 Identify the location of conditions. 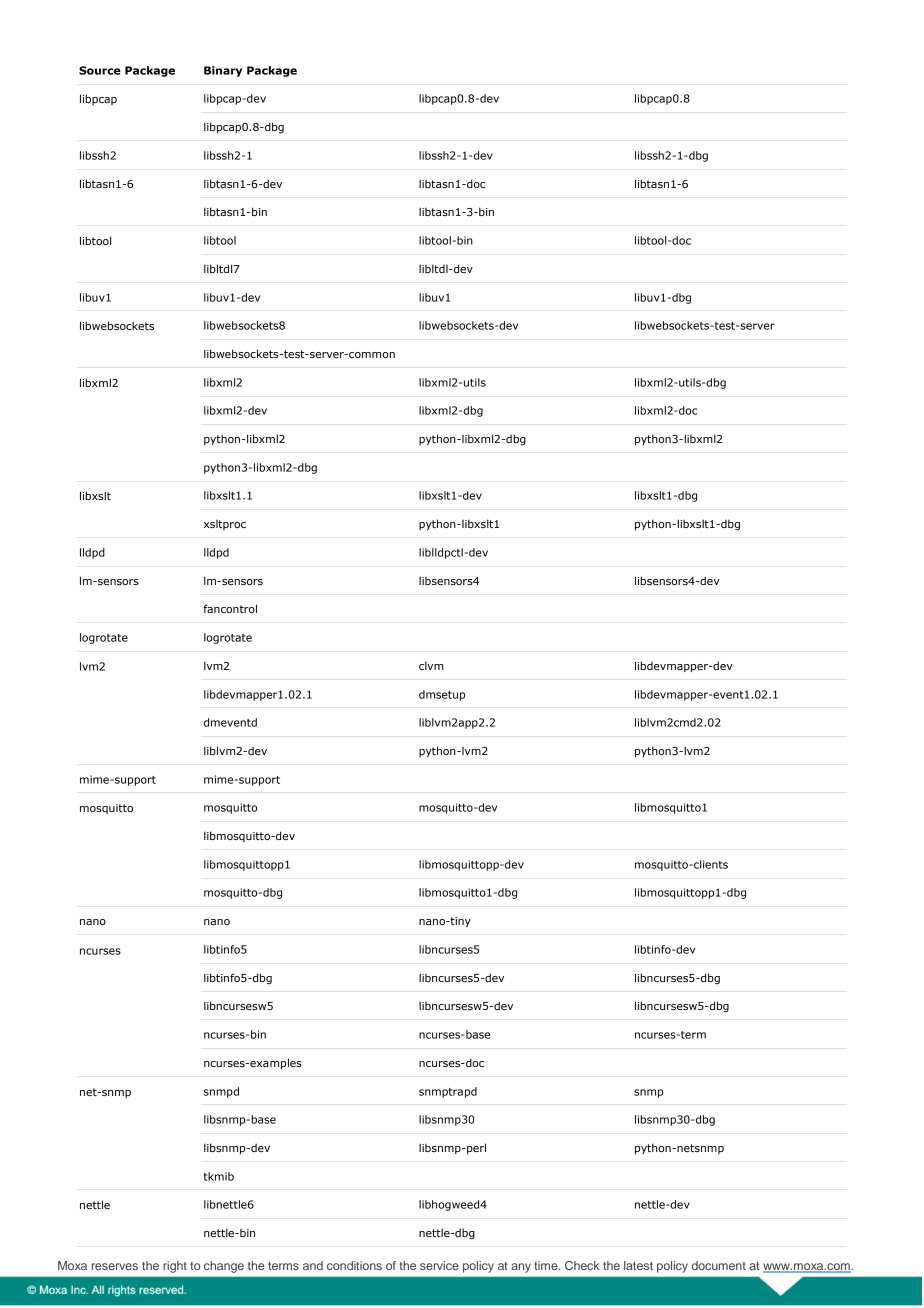
(354, 1265).
